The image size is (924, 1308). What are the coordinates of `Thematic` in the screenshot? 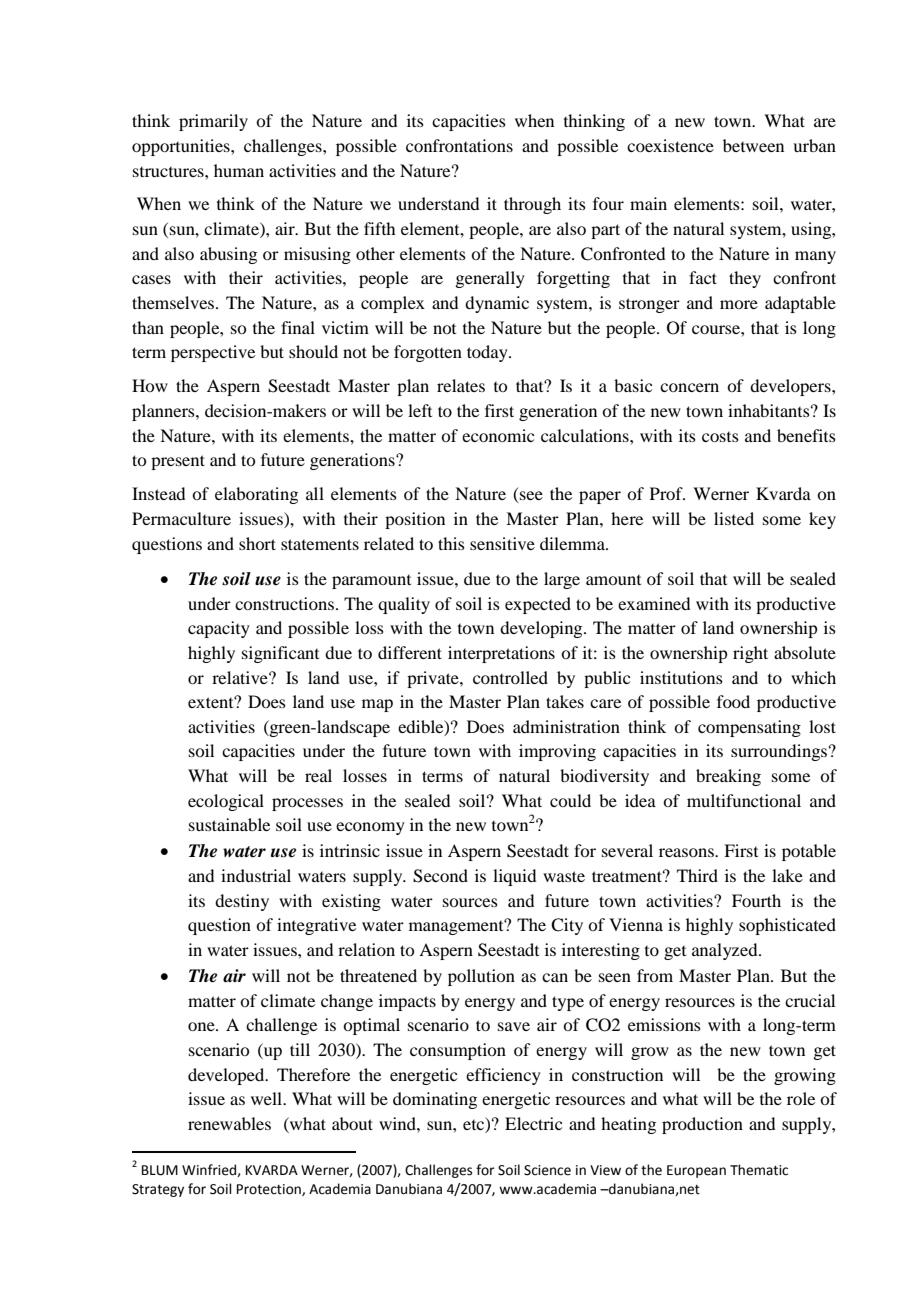 It's located at (759, 1170).
